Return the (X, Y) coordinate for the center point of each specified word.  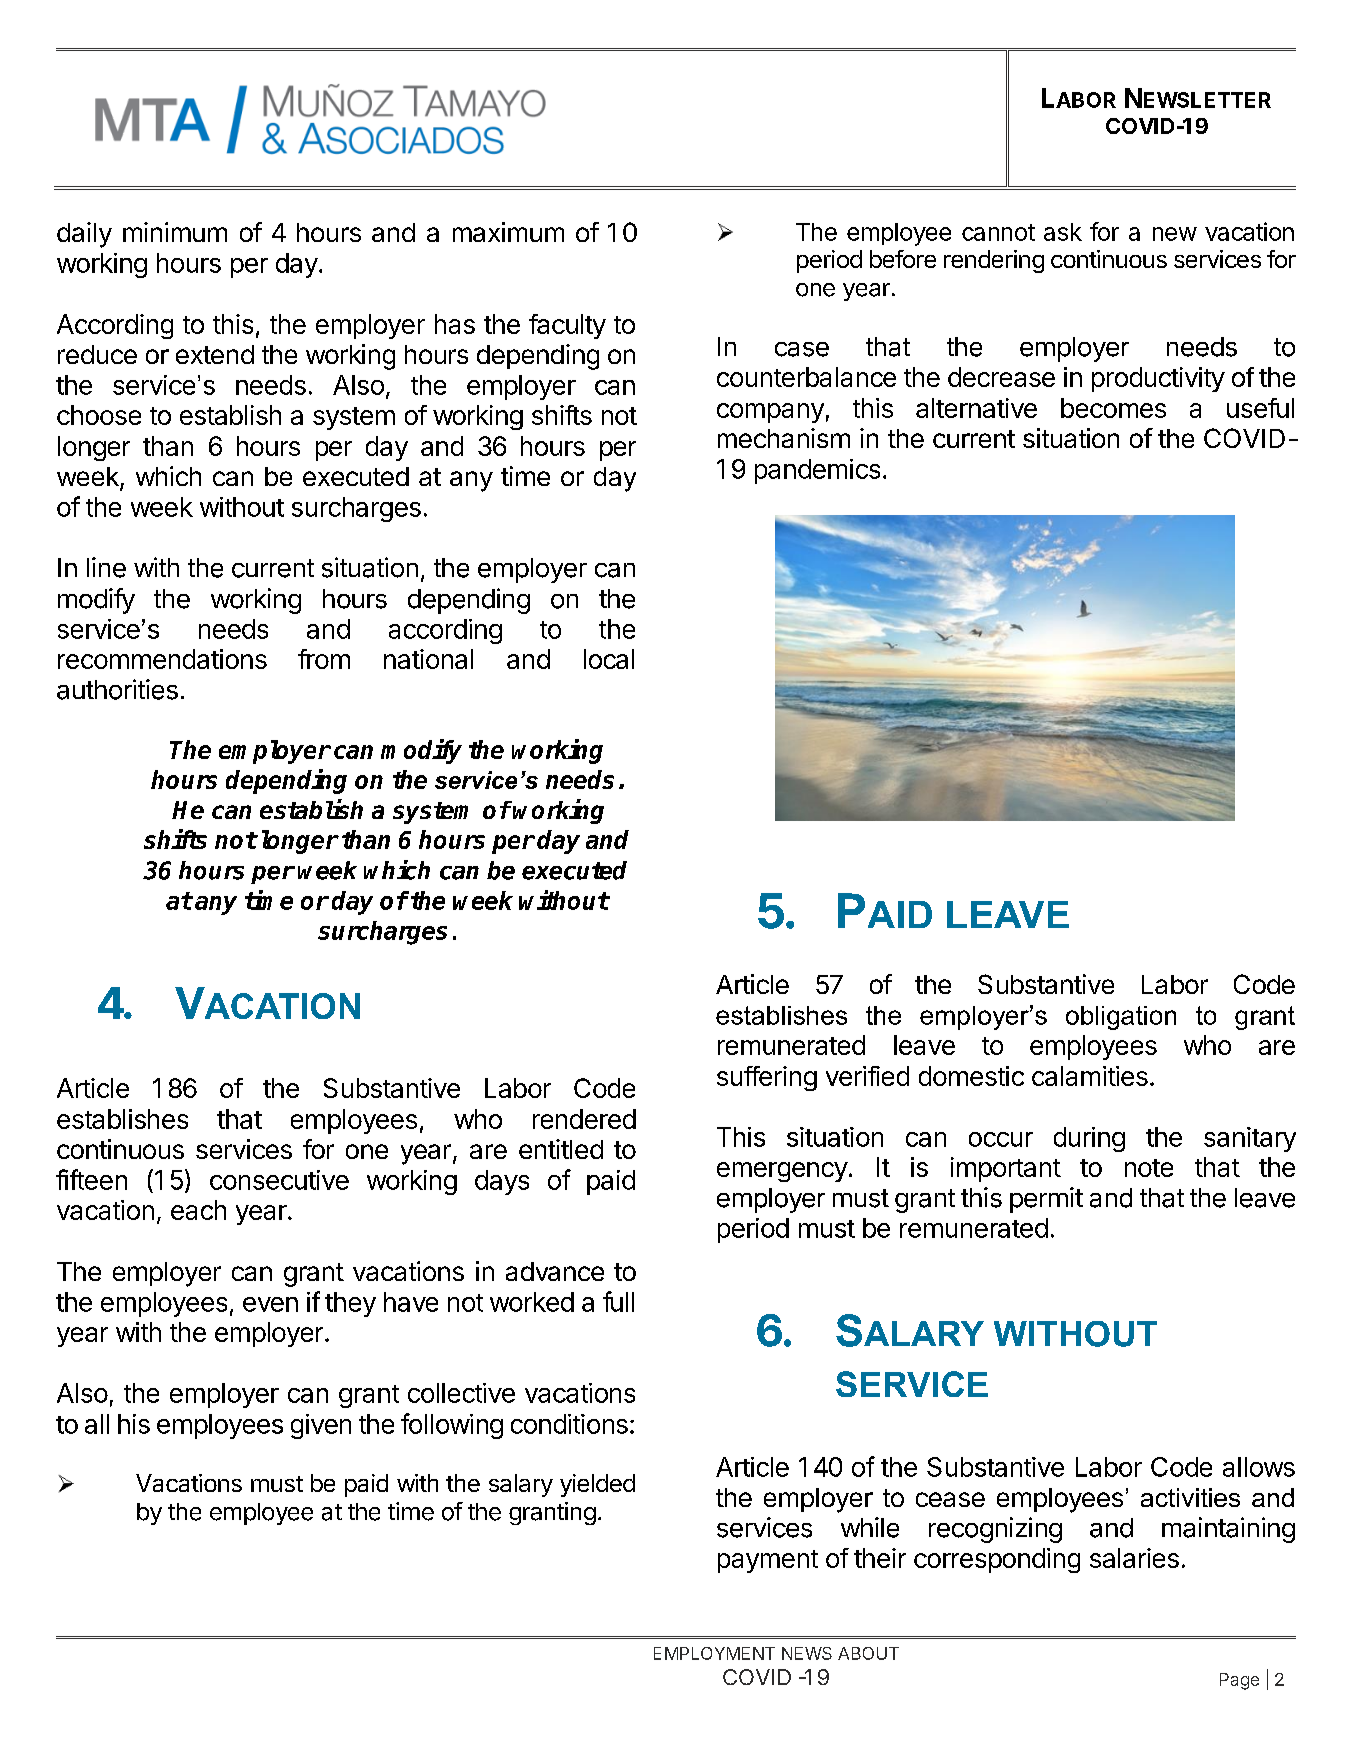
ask (1063, 232)
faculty (567, 326)
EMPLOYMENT (714, 1653)
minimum (175, 232)
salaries (1134, 1558)
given (321, 1426)
